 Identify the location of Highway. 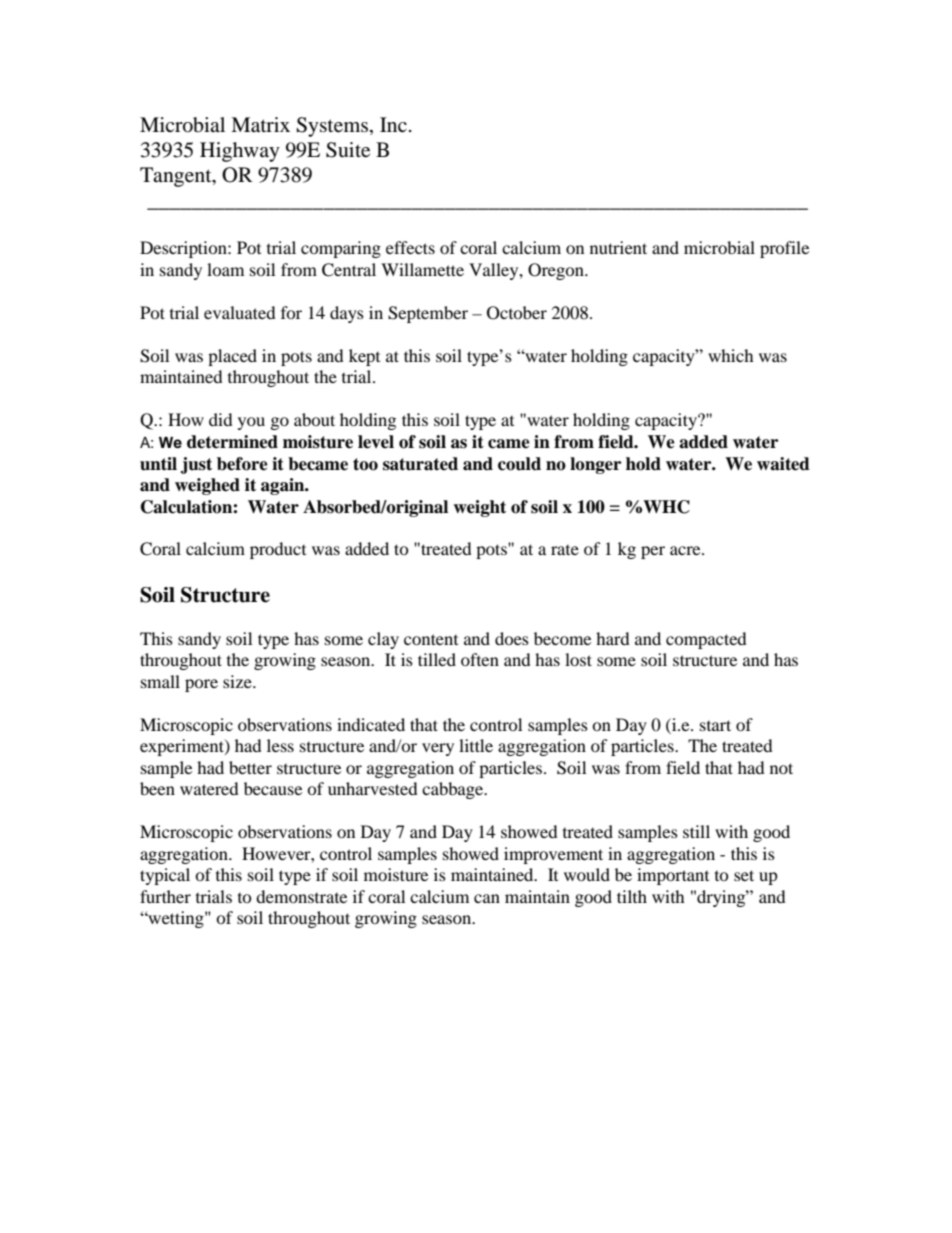
(240, 152).
